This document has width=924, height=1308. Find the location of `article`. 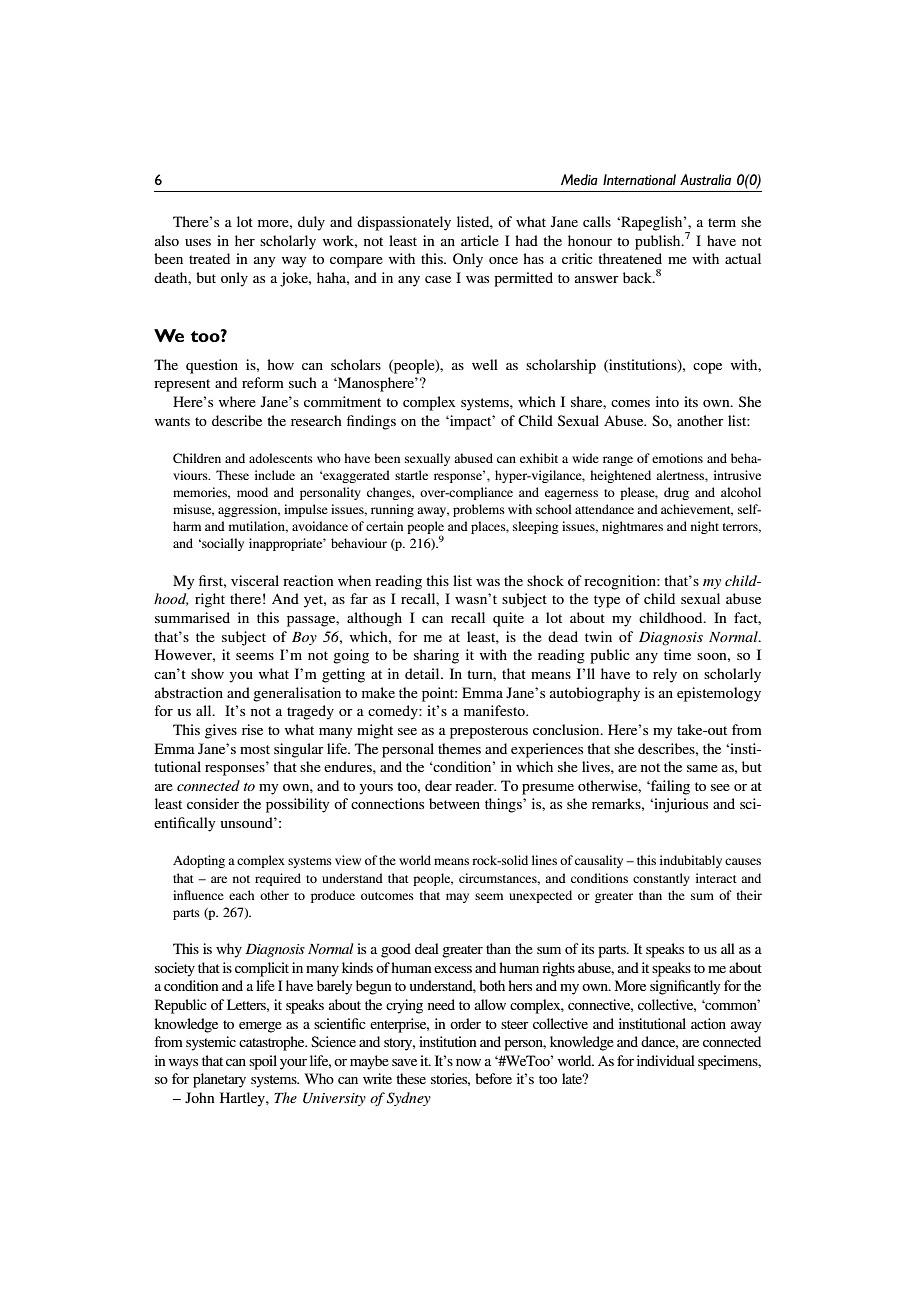

article is located at coordinates (480, 240).
